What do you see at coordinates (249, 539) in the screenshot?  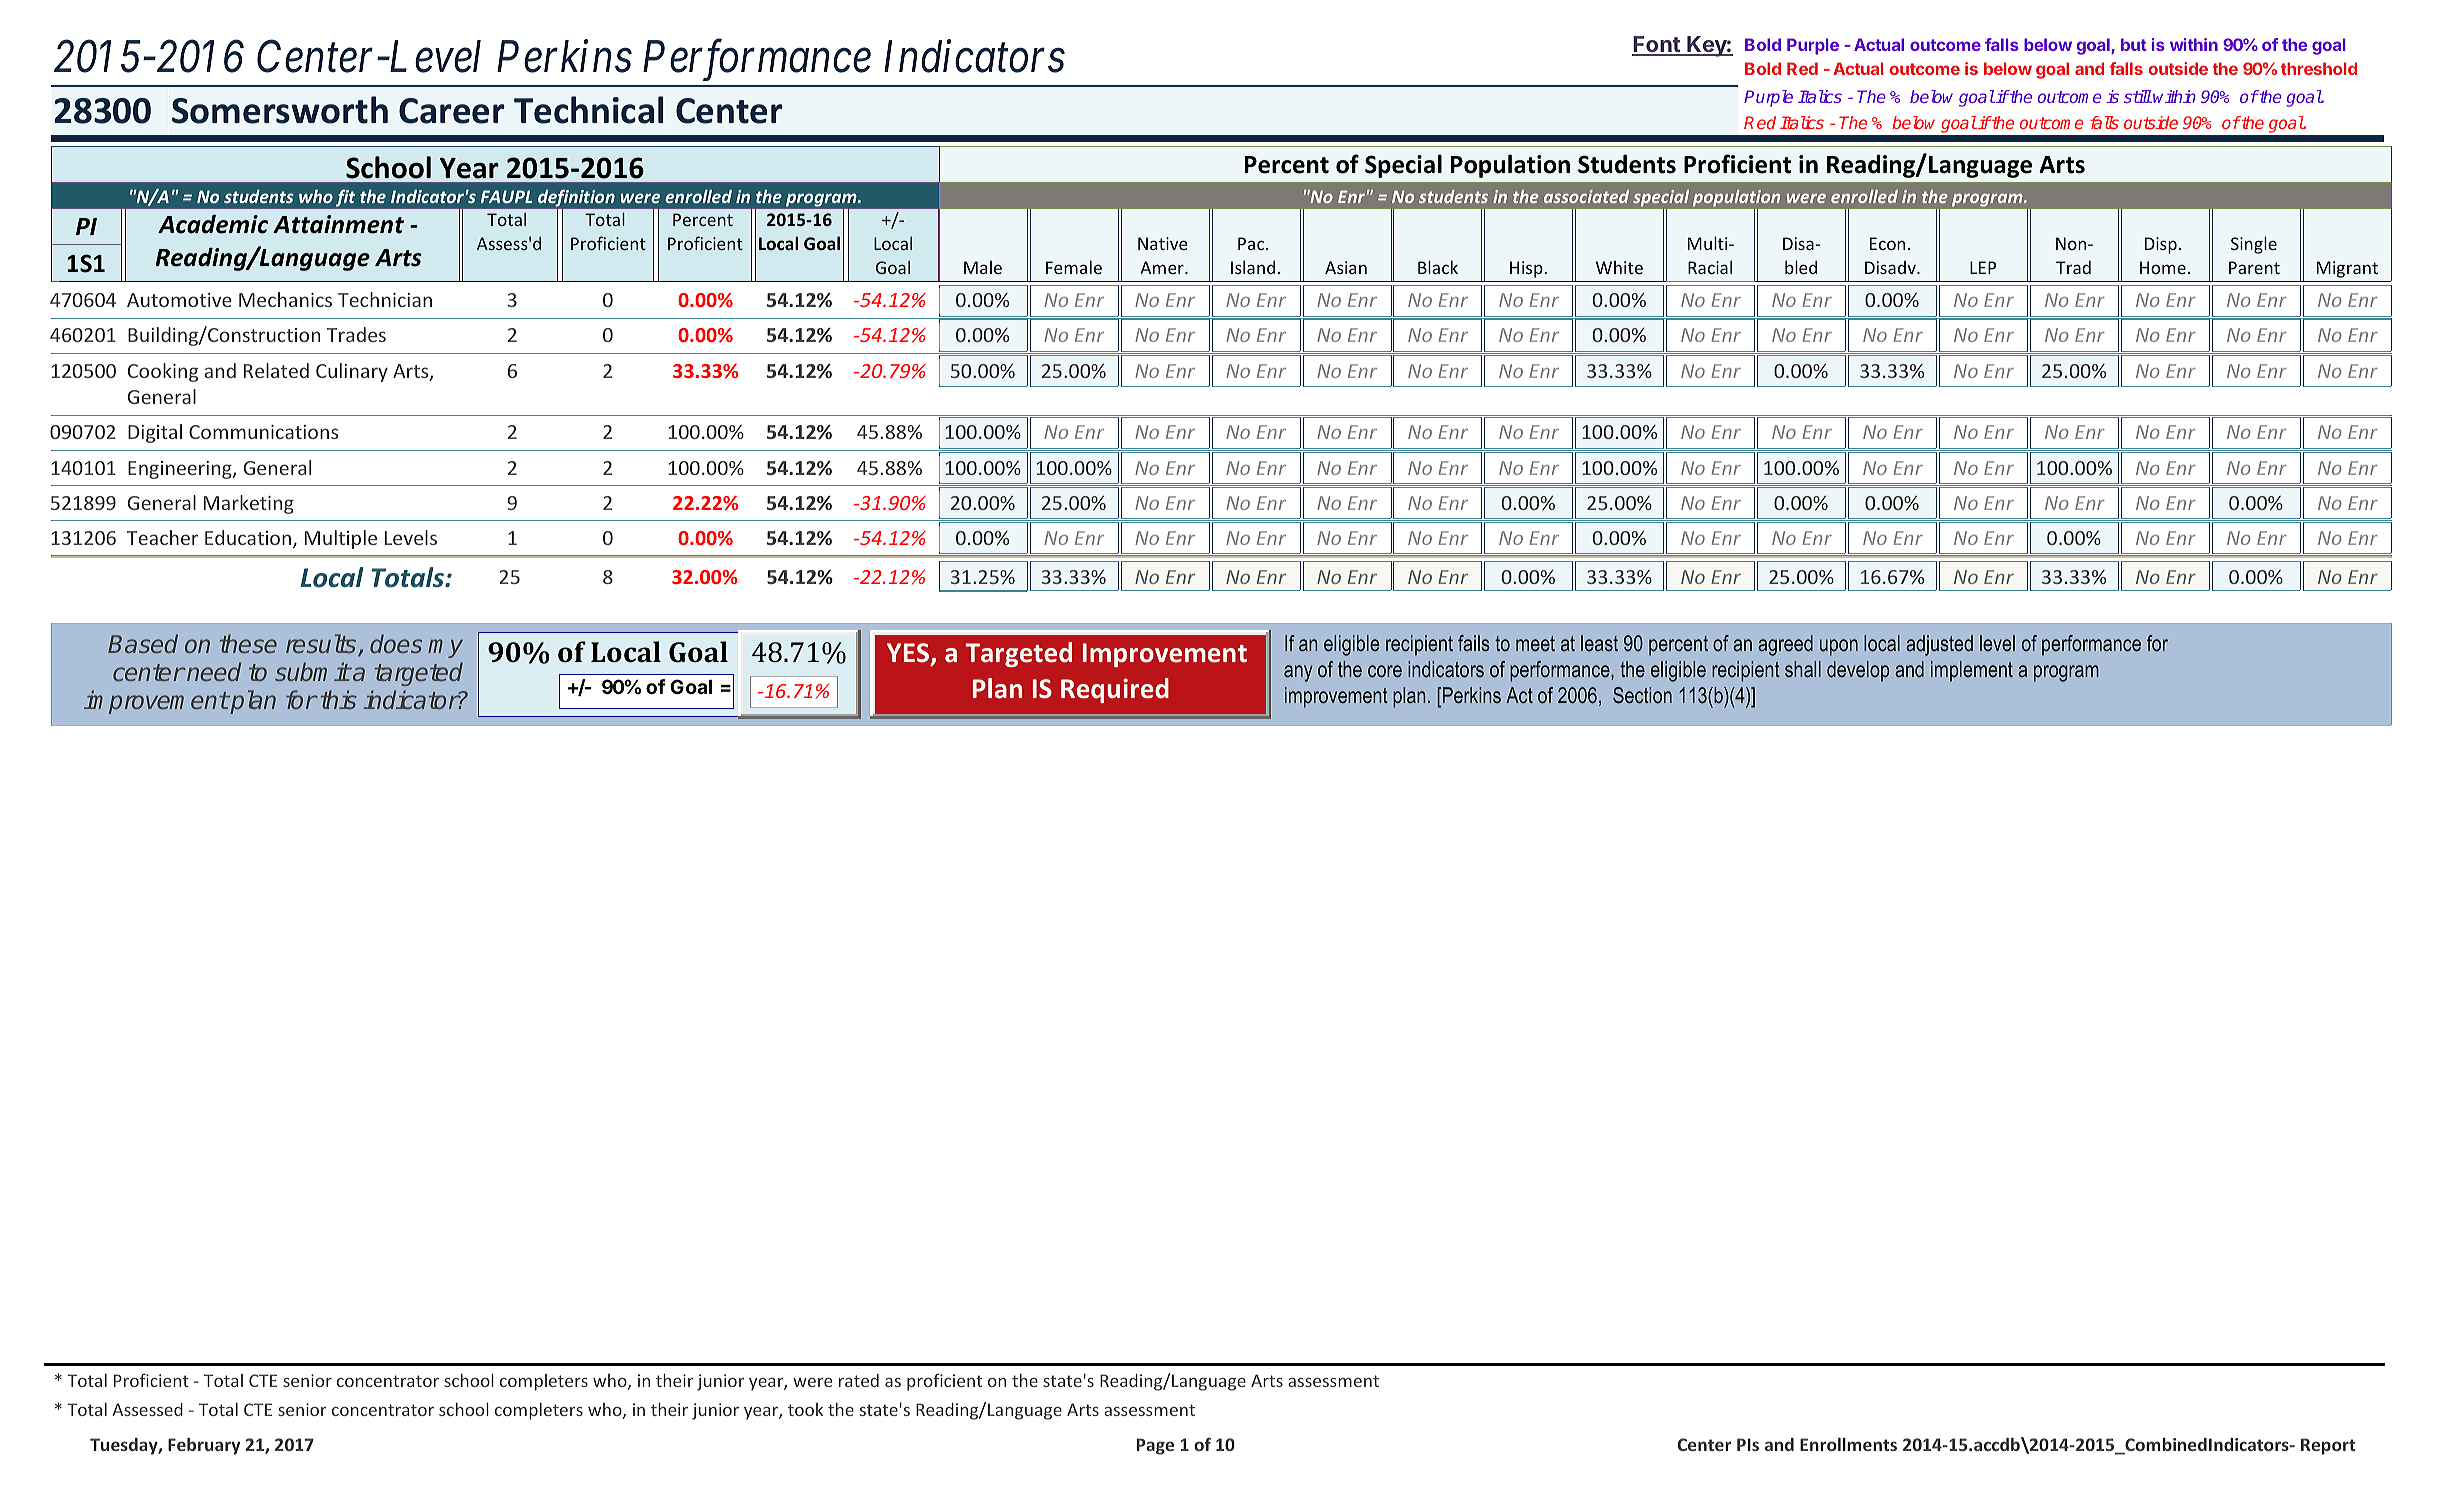 I see `Education` at bounding box center [249, 539].
